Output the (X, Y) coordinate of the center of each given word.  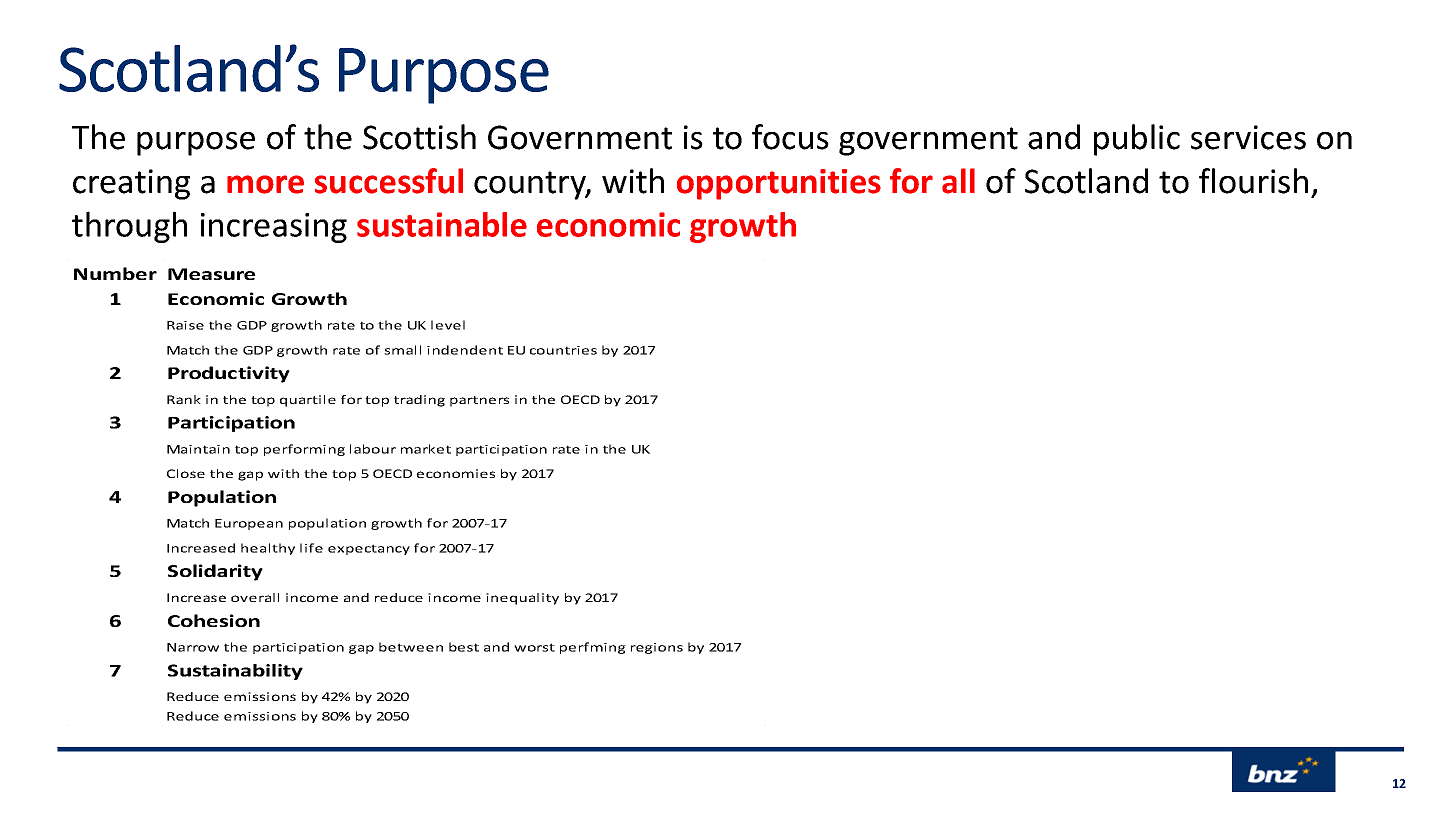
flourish (1253, 181)
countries (563, 350)
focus (790, 137)
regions (657, 648)
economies (456, 473)
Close (186, 473)
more (265, 184)
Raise (185, 325)
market (426, 449)
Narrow (193, 647)
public (1137, 140)
